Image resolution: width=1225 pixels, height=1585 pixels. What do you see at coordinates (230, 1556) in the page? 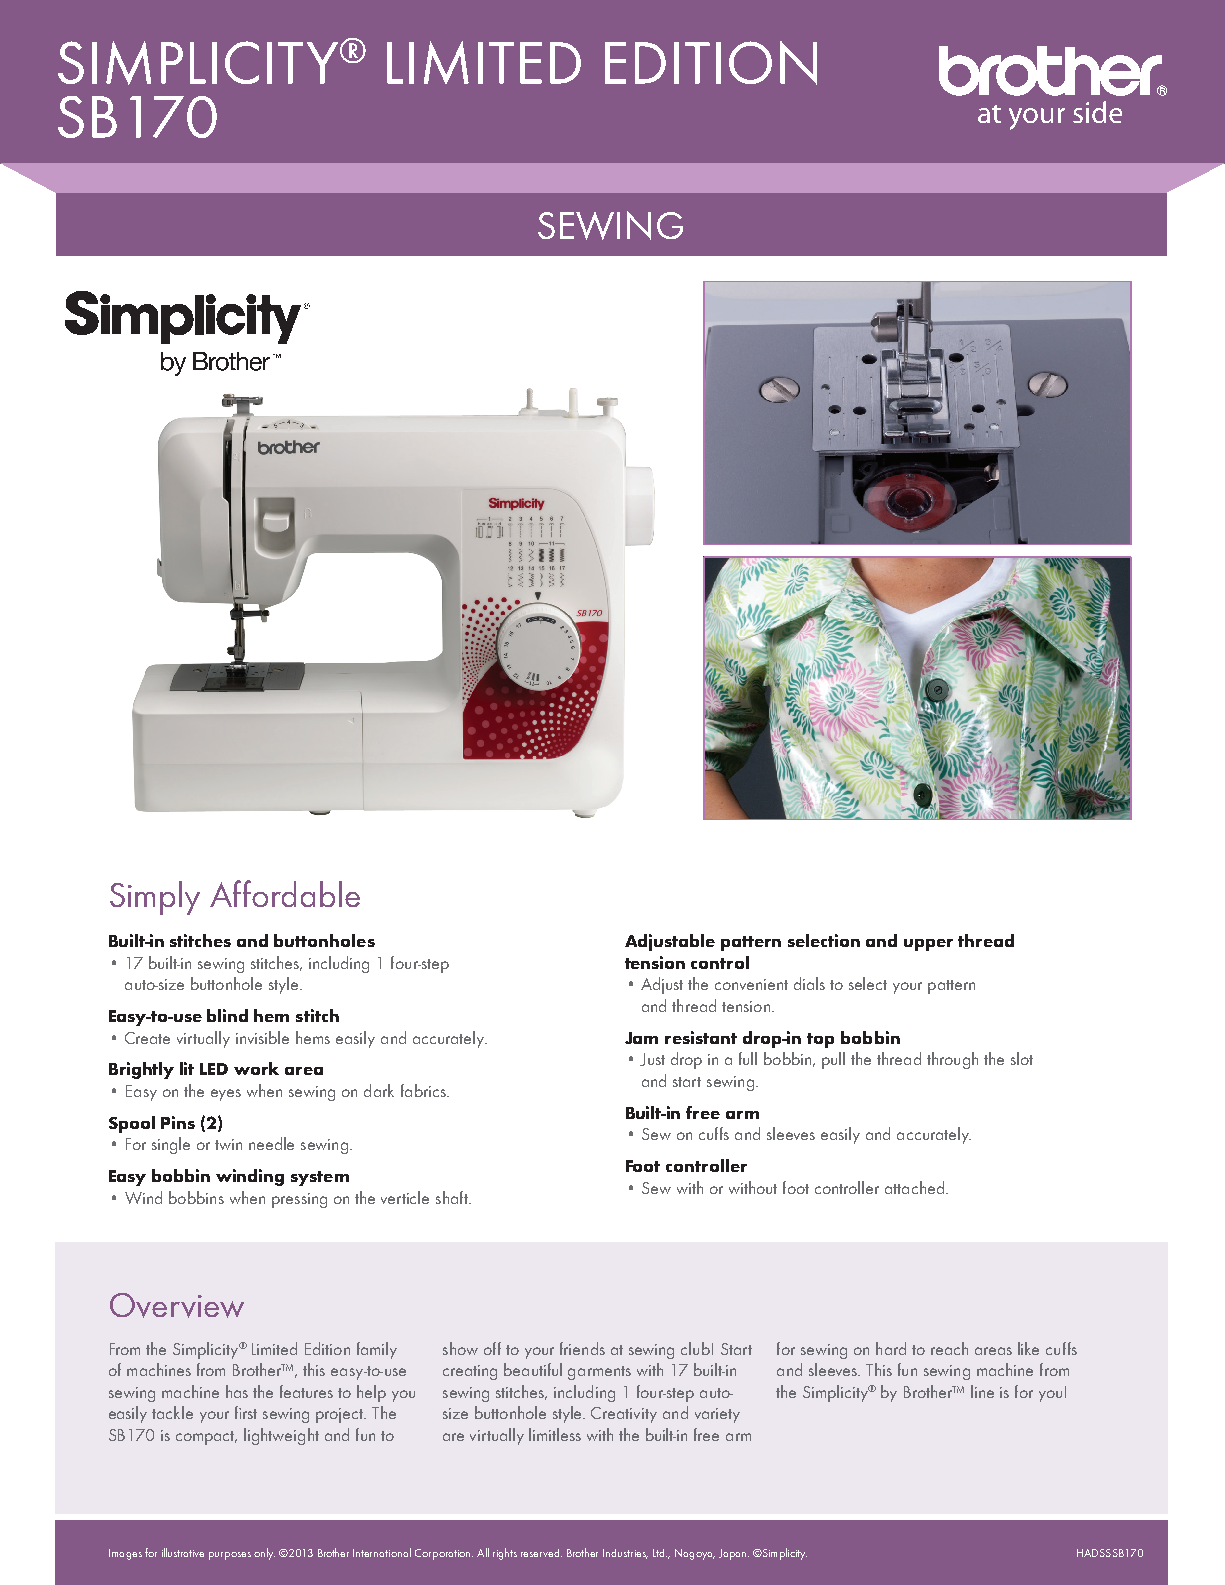
I see `purposes` at bounding box center [230, 1556].
